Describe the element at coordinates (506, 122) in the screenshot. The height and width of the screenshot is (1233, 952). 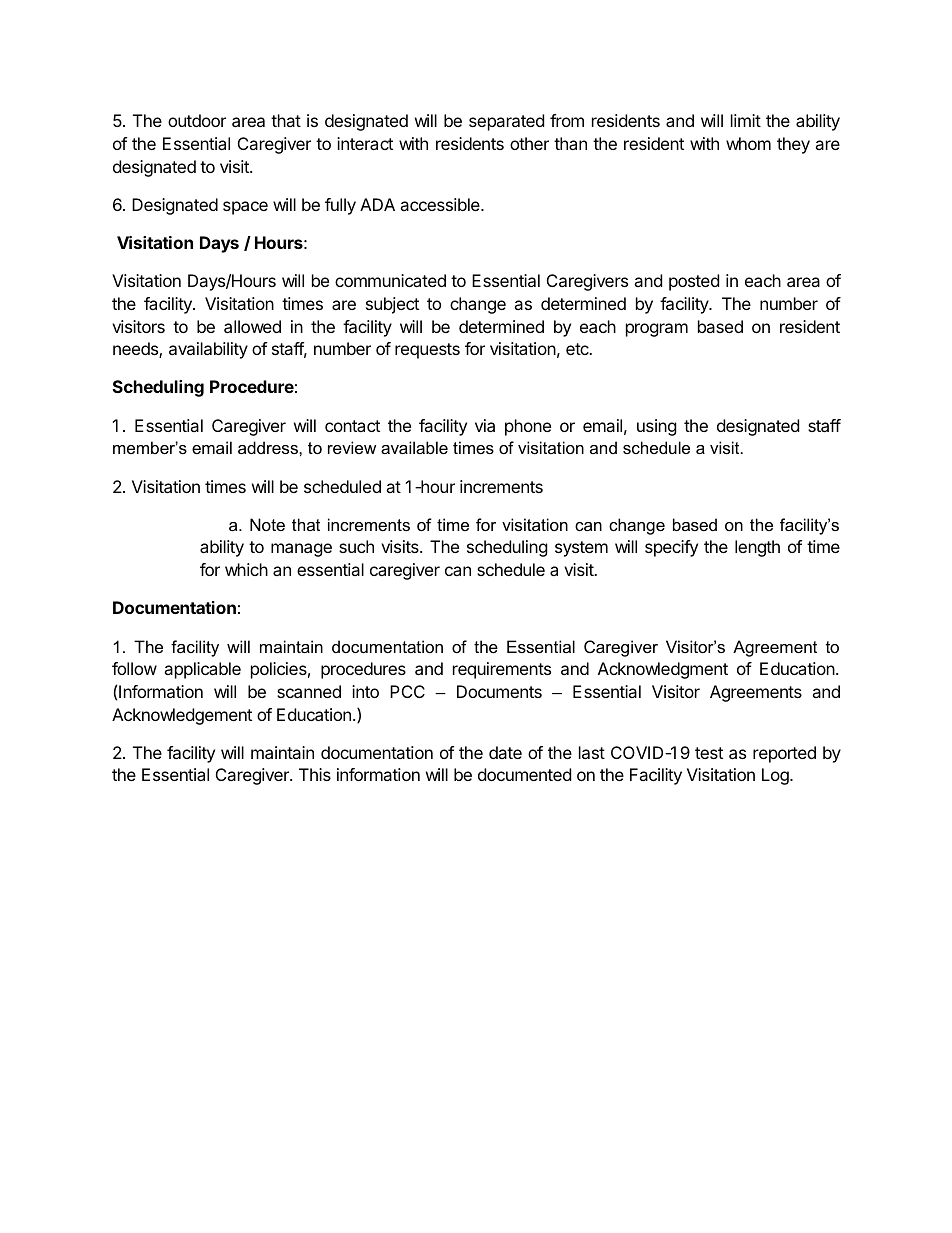
I see `separated` at that location.
